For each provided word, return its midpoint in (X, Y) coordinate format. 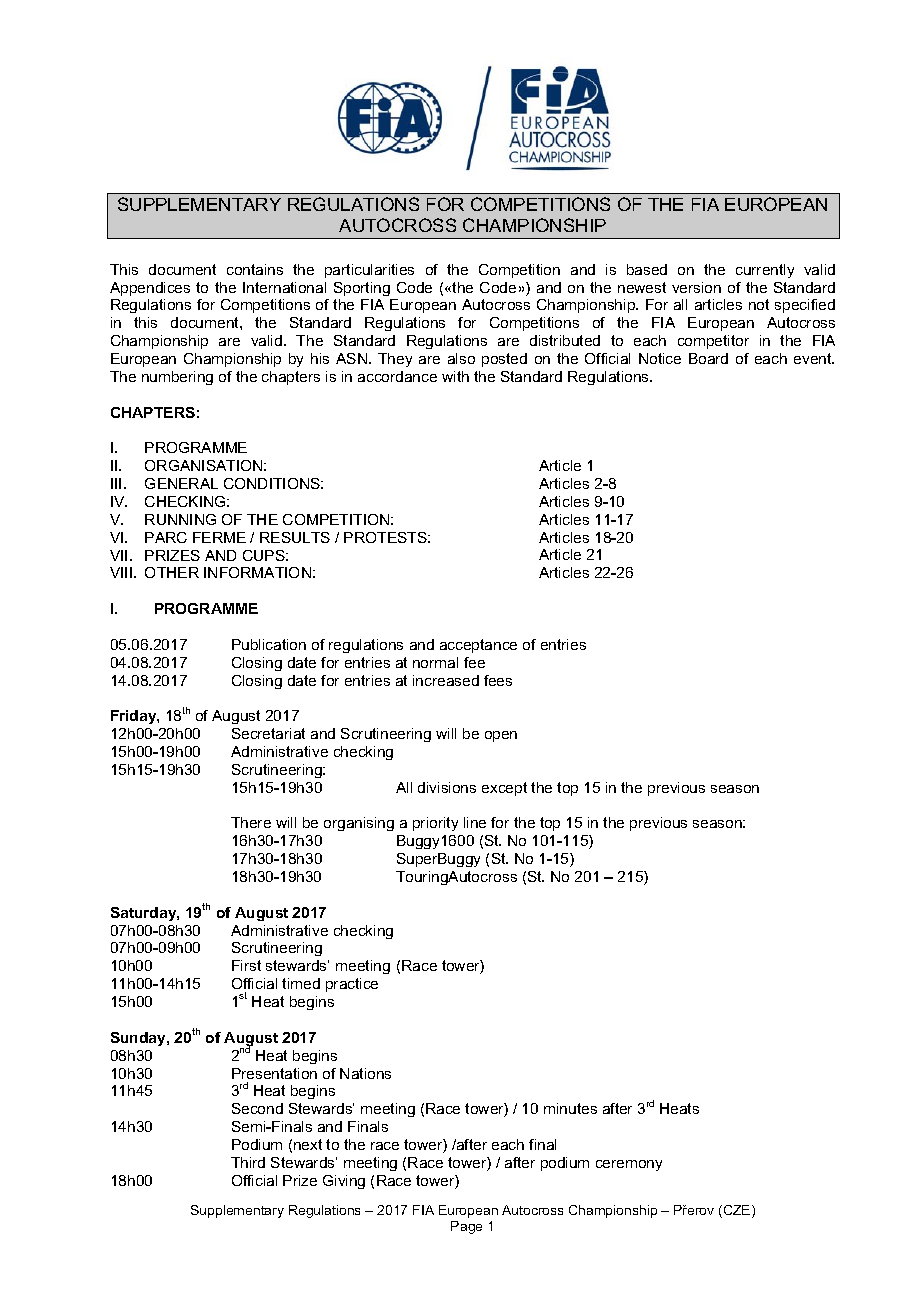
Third (248, 1162)
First (246, 965)
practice (352, 985)
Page (466, 1227)
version (696, 287)
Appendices (150, 289)
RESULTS (295, 537)
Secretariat (268, 733)
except (504, 789)
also (461, 358)
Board (708, 358)
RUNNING (180, 519)
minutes (570, 1108)
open (501, 736)
